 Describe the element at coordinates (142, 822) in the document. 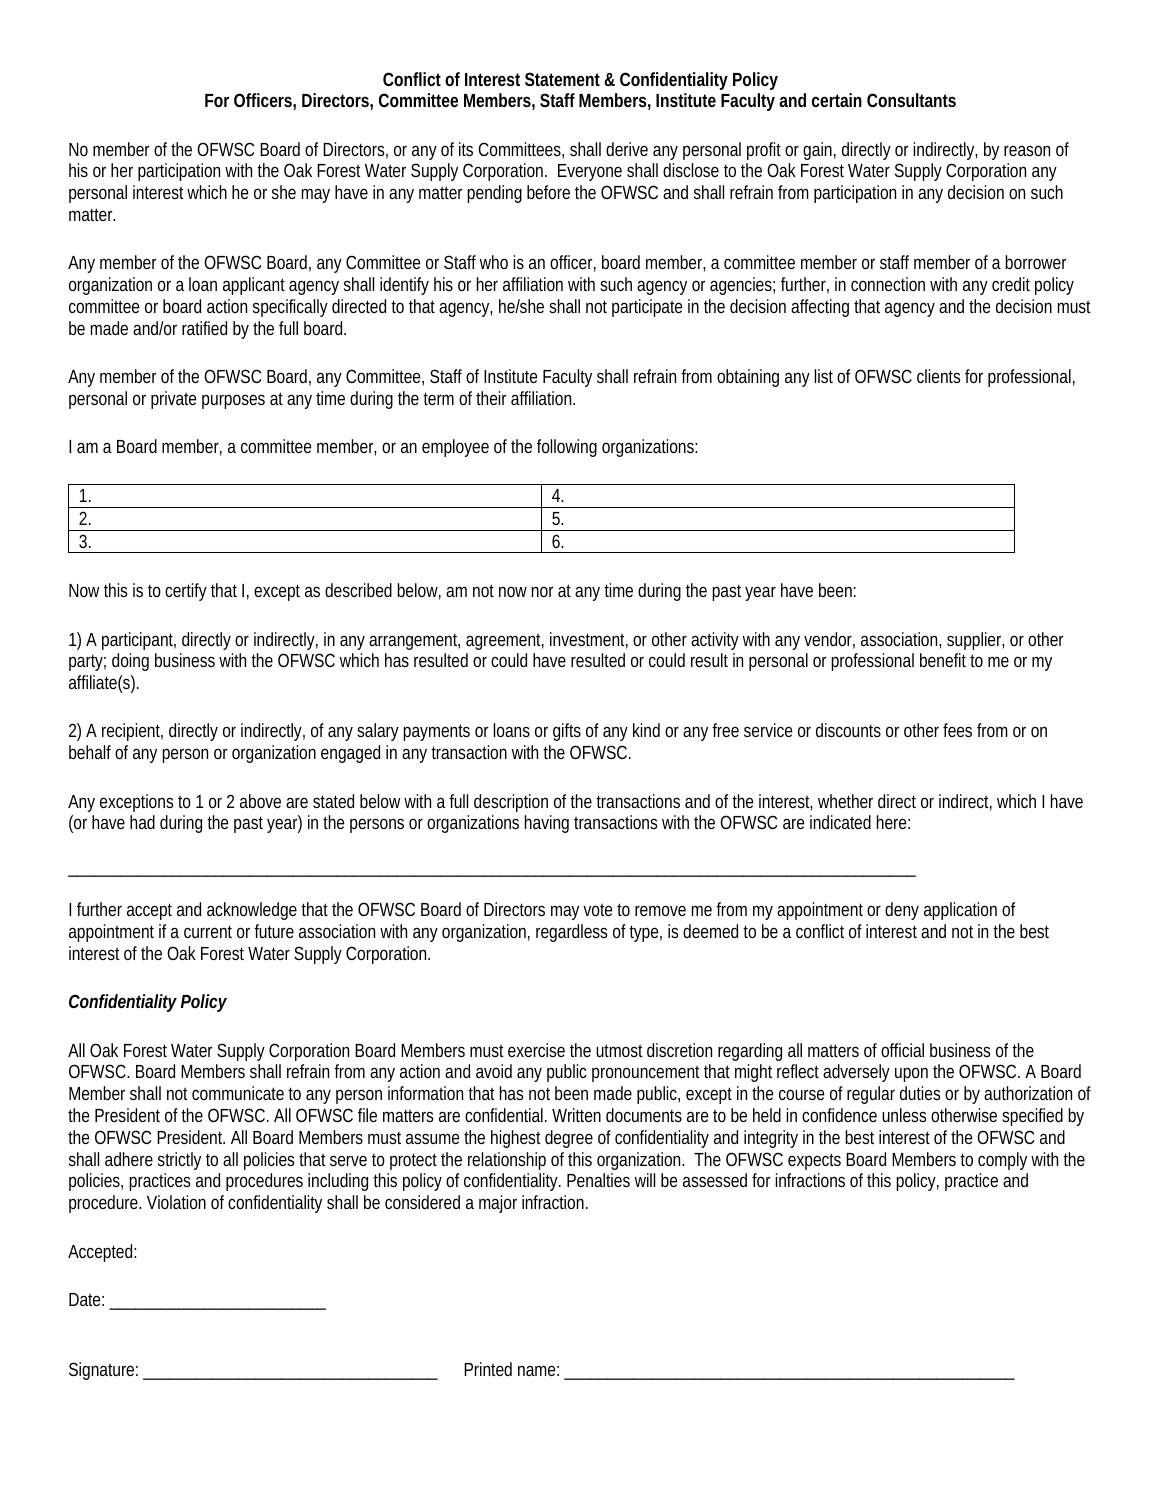

I see `had` at that location.
